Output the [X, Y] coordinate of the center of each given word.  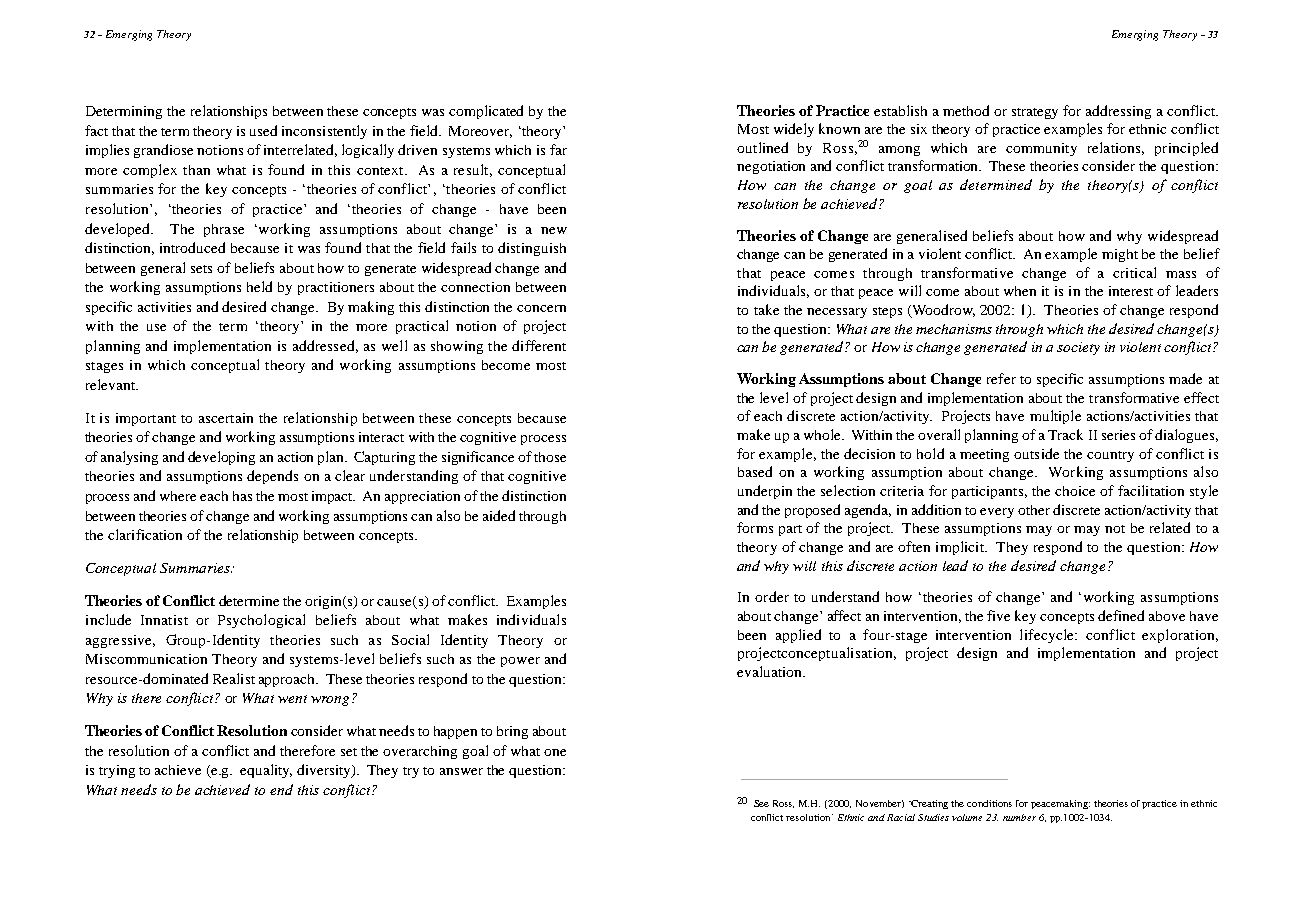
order [772, 596]
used [263, 130]
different [539, 345]
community [1041, 149]
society [1078, 348]
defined [1121, 615]
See [761, 803]
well [394, 345]
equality [266, 771]
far [558, 149]
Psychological [261, 621]
